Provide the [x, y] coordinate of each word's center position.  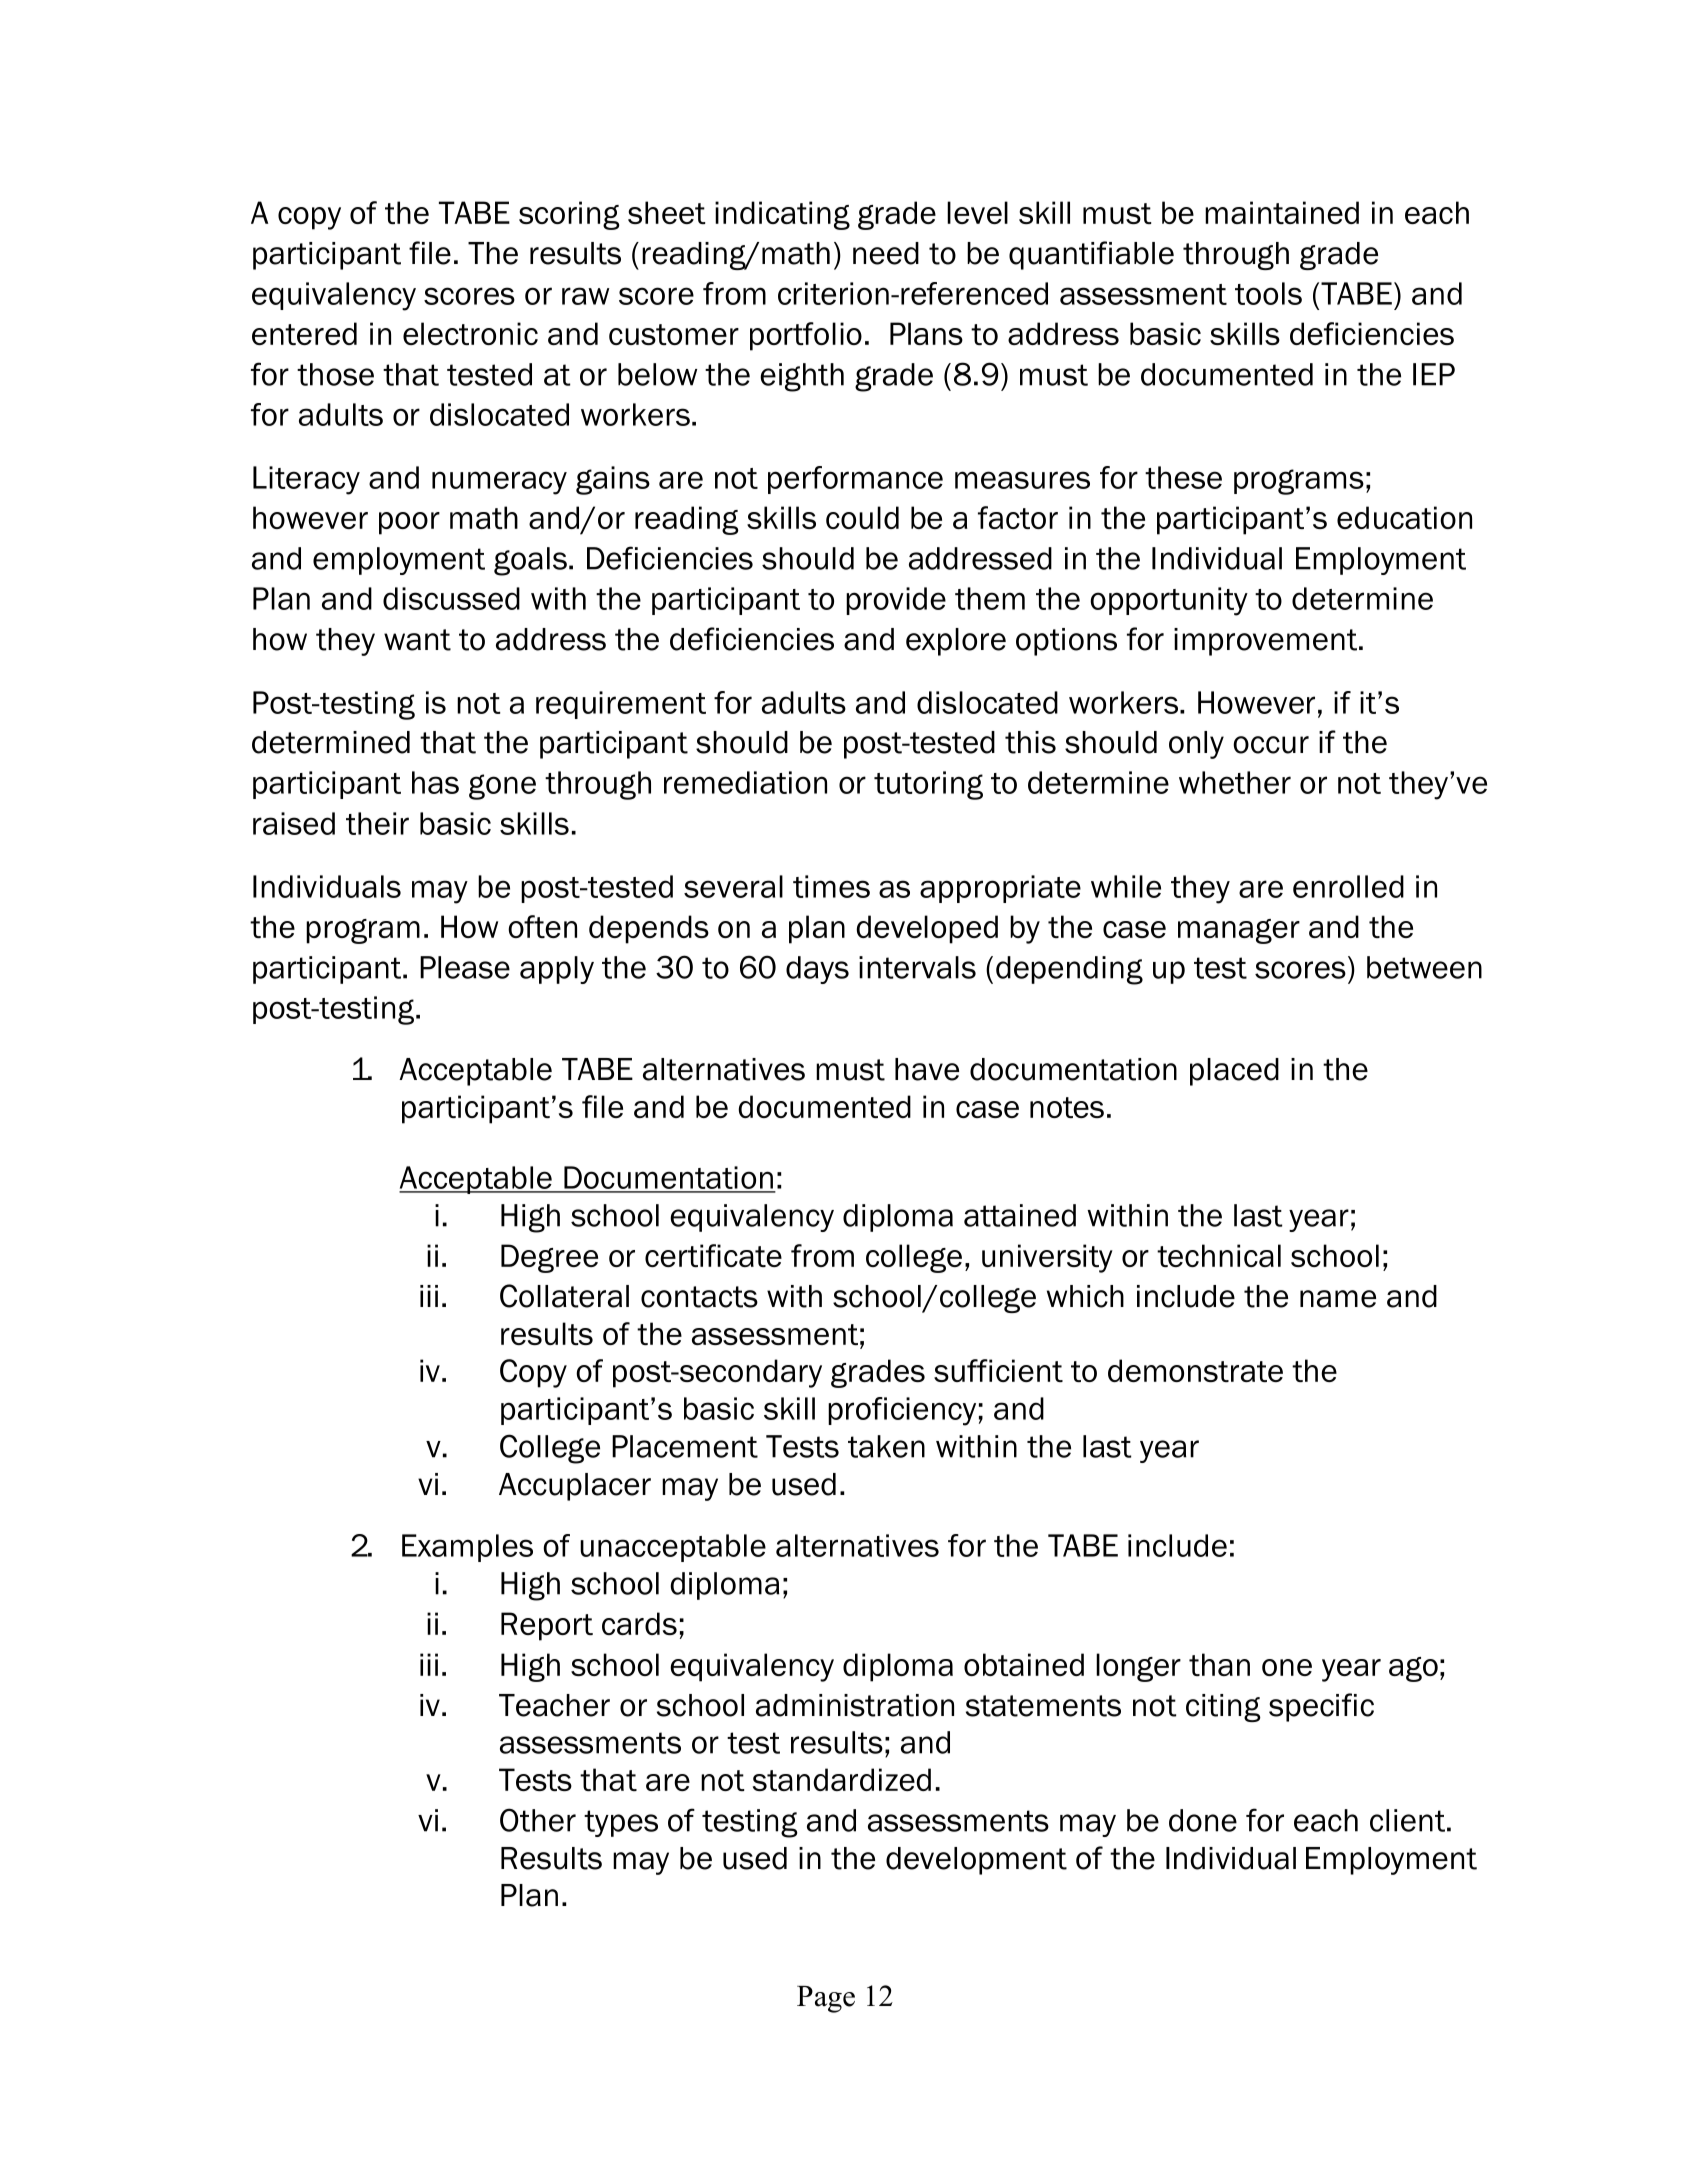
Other [538, 1820]
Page [826, 1999]
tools [1268, 293]
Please [465, 967]
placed [1234, 1072]
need [886, 253]
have [927, 1069]
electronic [470, 333]
